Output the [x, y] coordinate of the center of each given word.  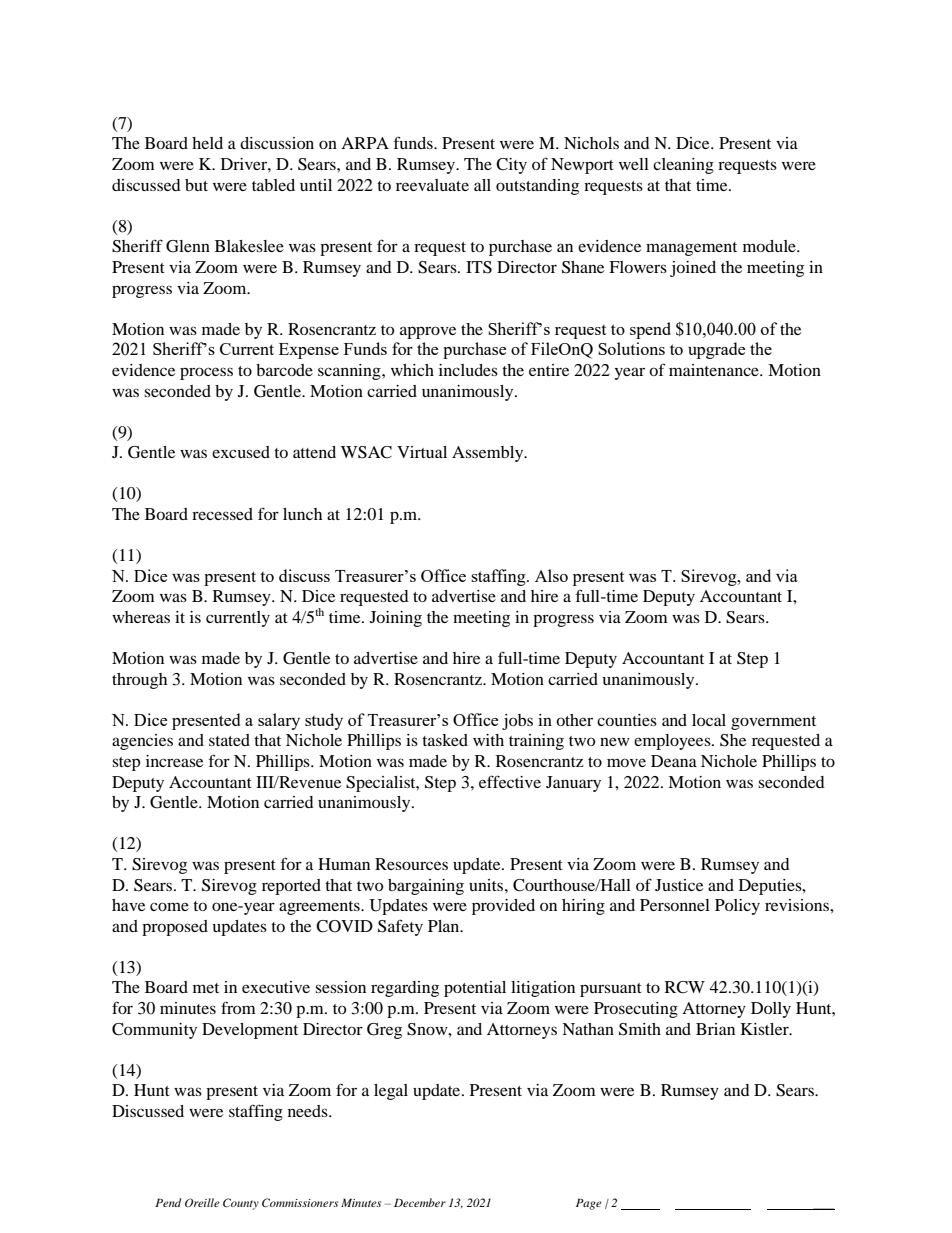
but [196, 185]
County [241, 1204]
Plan [445, 926]
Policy [737, 907]
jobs [517, 722]
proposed [175, 928]
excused [241, 452]
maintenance [715, 370]
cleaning [683, 166]
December [420, 1202]
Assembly [489, 454]
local [709, 720]
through [139, 681]
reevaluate [432, 185]
